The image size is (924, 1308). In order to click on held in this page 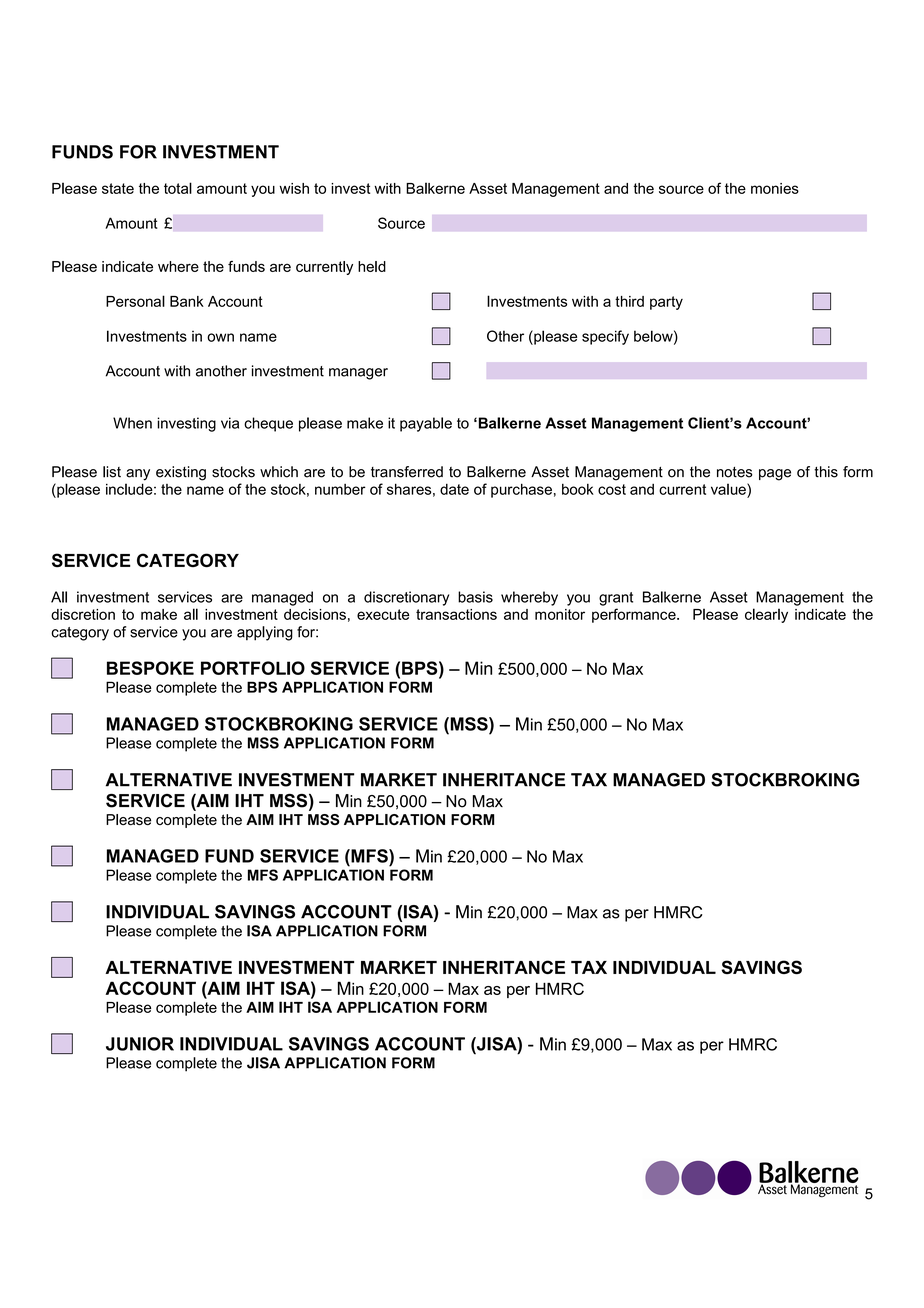, I will do `click(372, 266)`.
